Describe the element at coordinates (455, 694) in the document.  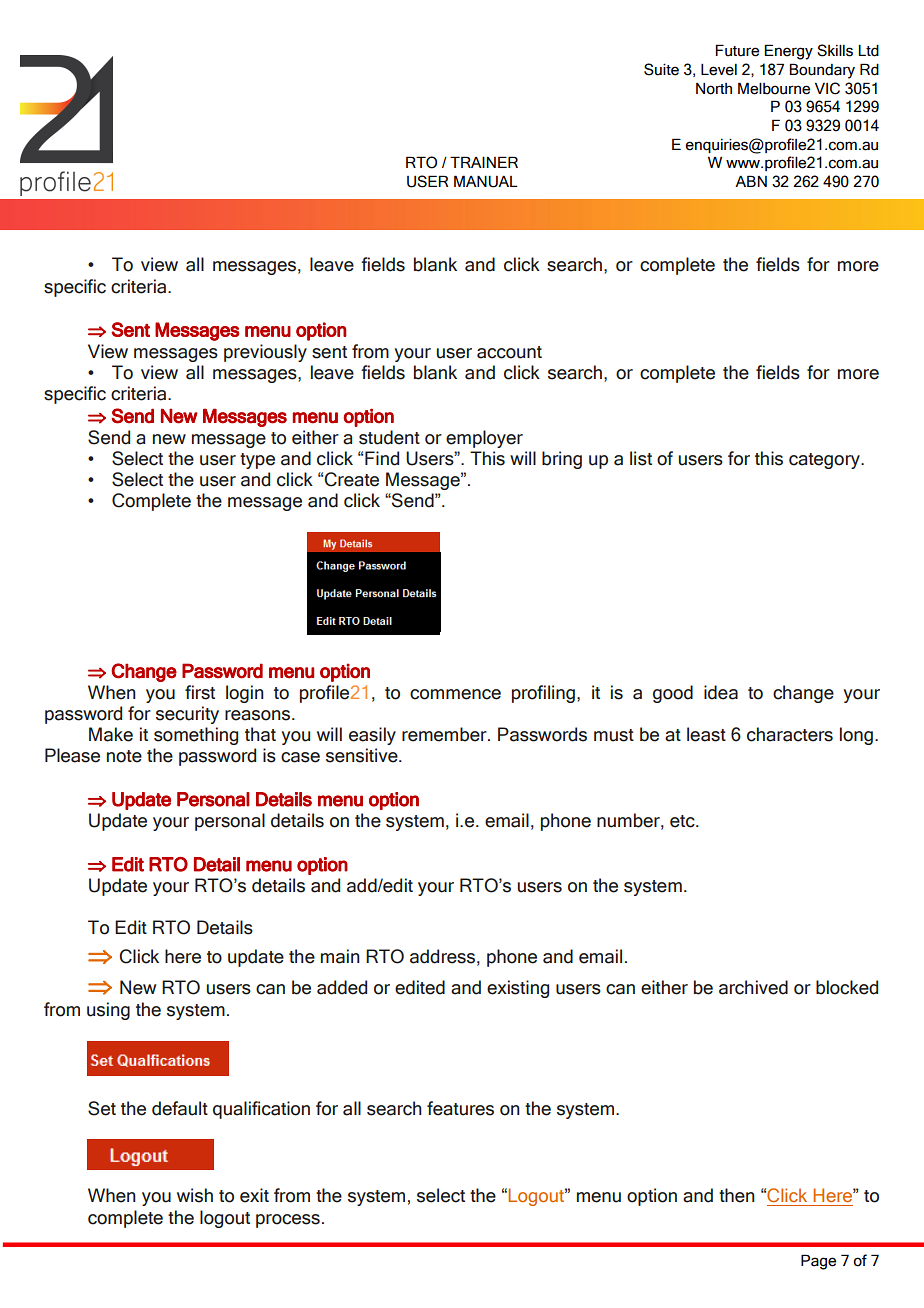
I see `commence` at that location.
